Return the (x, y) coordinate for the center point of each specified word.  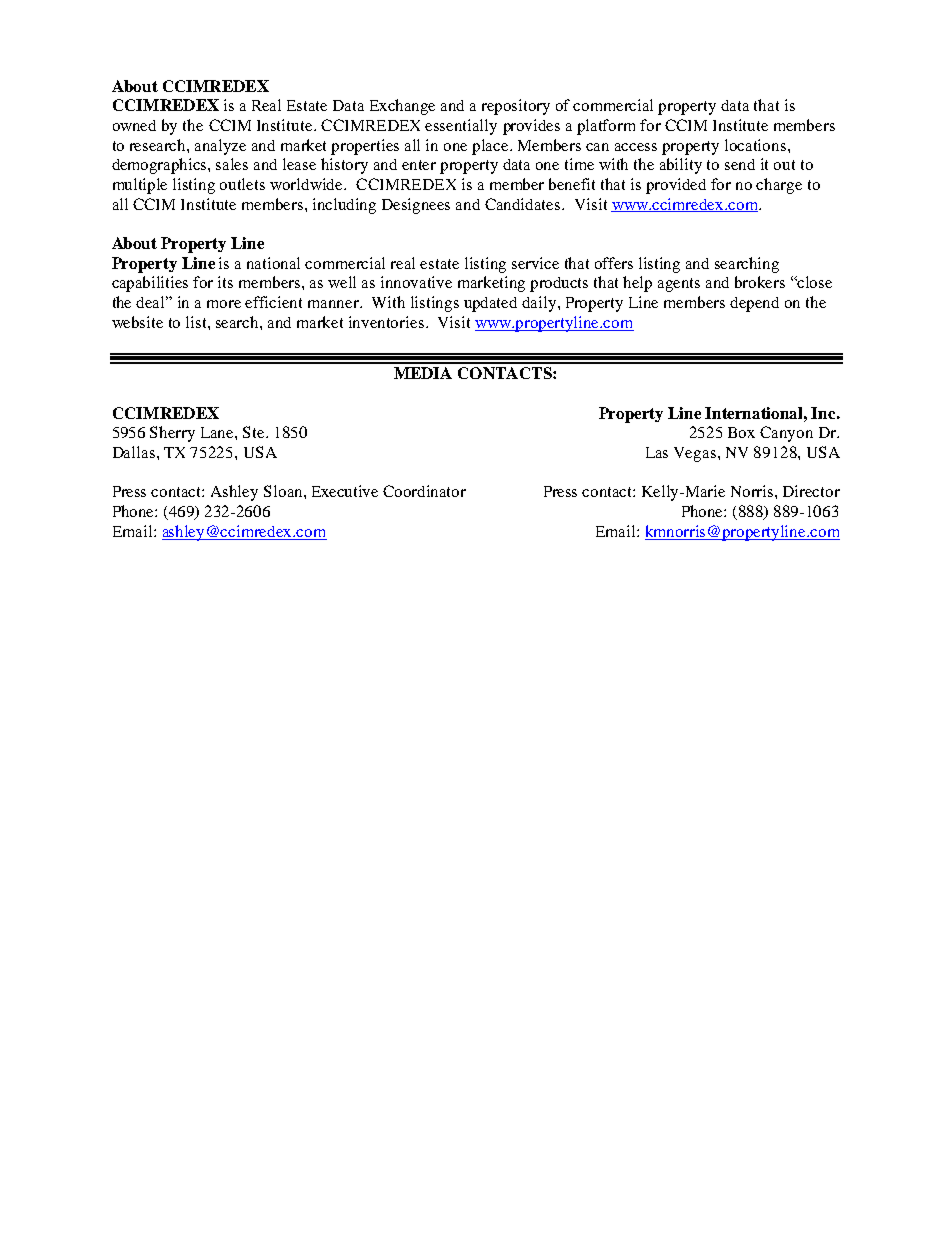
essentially (461, 127)
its (225, 282)
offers (614, 263)
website (137, 322)
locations (757, 145)
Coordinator (424, 491)
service (535, 263)
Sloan (284, 491)
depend (754, 304)
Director (811, 491)
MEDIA (423, 373)
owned (134, 125)
